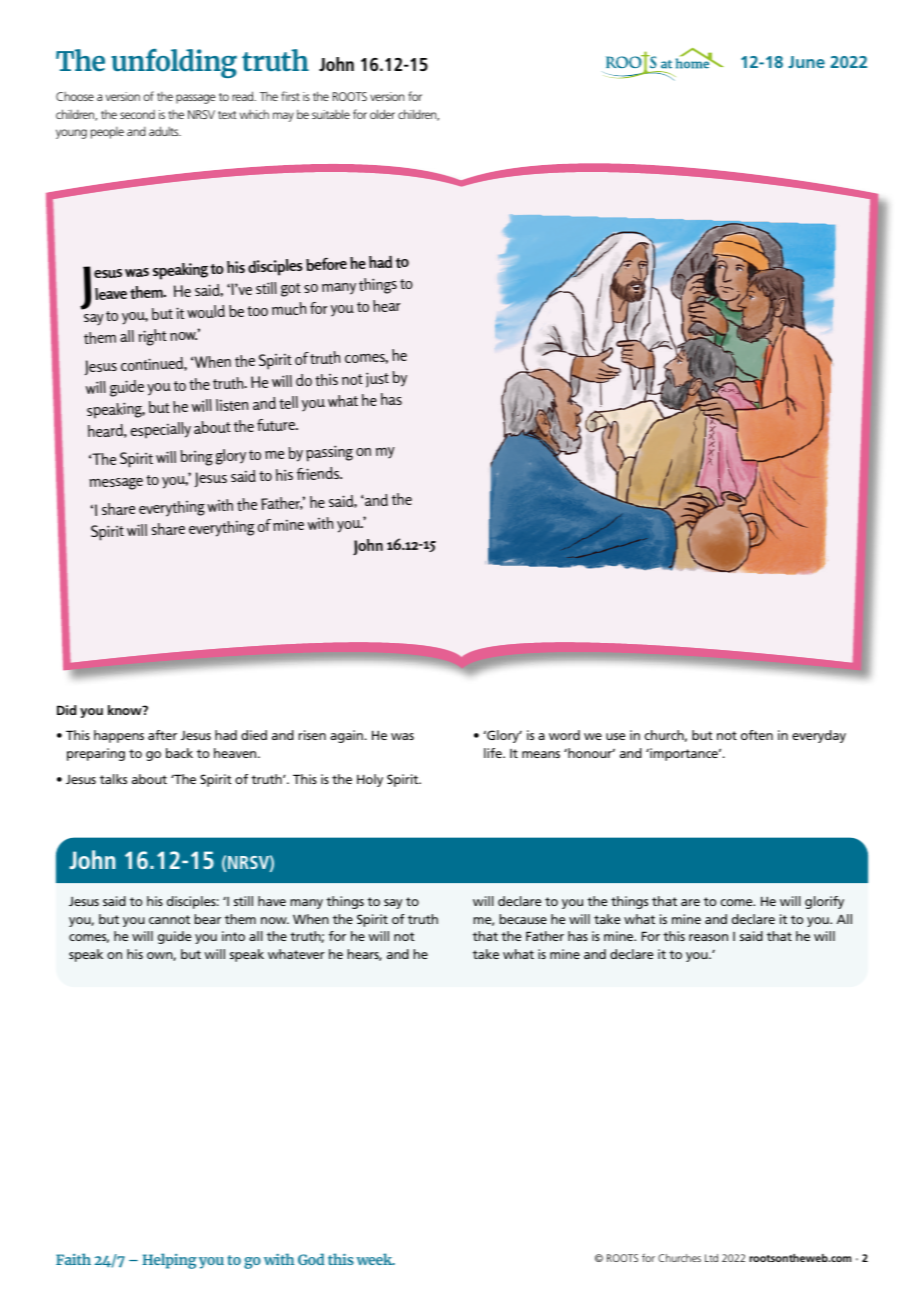 The height and width of the image is (1308, 924). What do you see at coordinates (806, 62) in the image?
I see `June` at bounding box center [806, 62].
